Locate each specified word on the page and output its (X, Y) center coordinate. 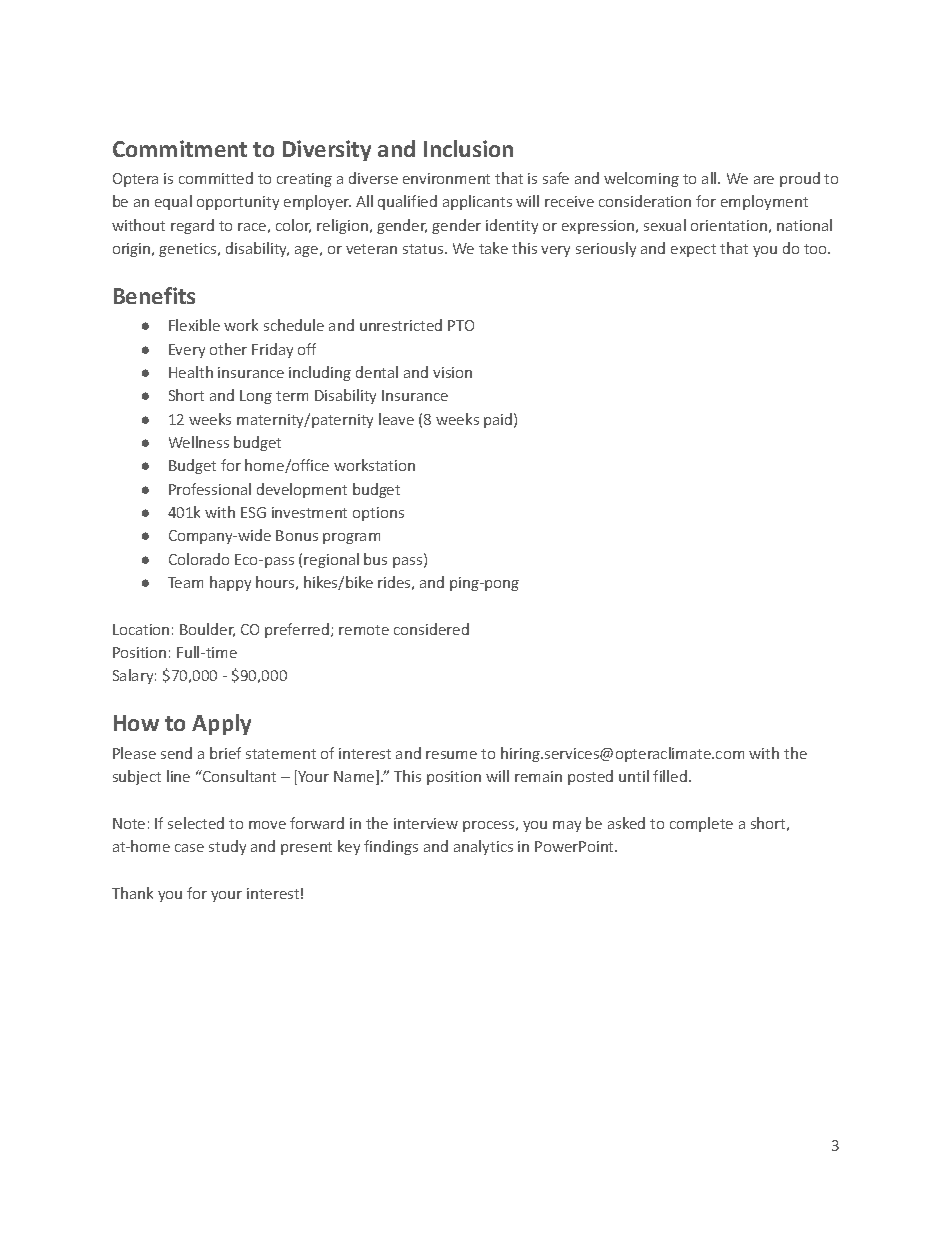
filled (670, 776)
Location (141, 629)
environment (446, 178)
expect (693, 250)
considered (431, 629)
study (227, 847)
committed (216, 178)
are (764, 180)
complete (701, 824)
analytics (483, 847)
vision (452, 372)
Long (256, 397)
